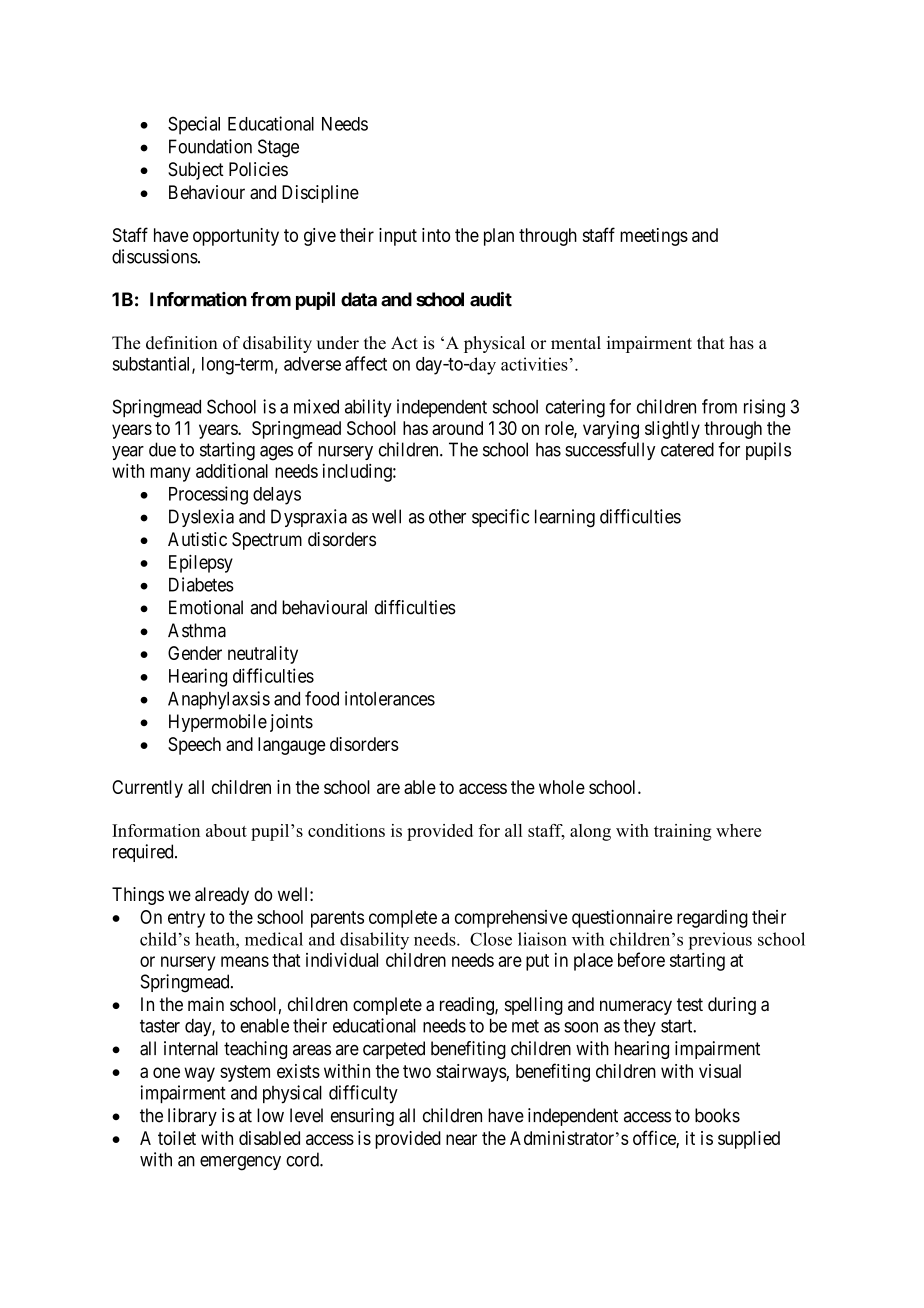  I want to click on whole, so click(562, 787).
